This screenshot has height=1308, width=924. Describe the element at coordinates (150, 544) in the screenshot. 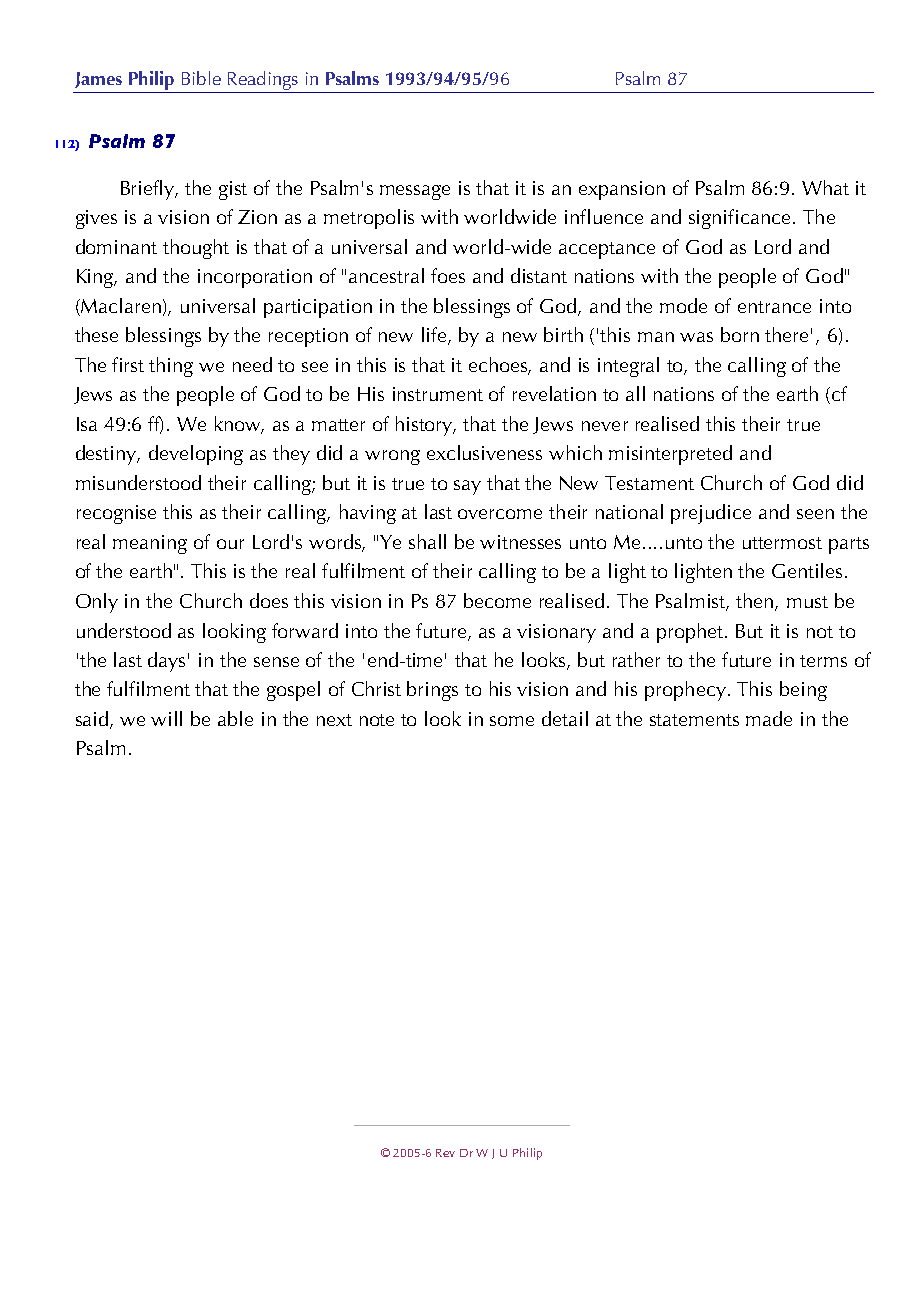

I see `meaning` at that location.
